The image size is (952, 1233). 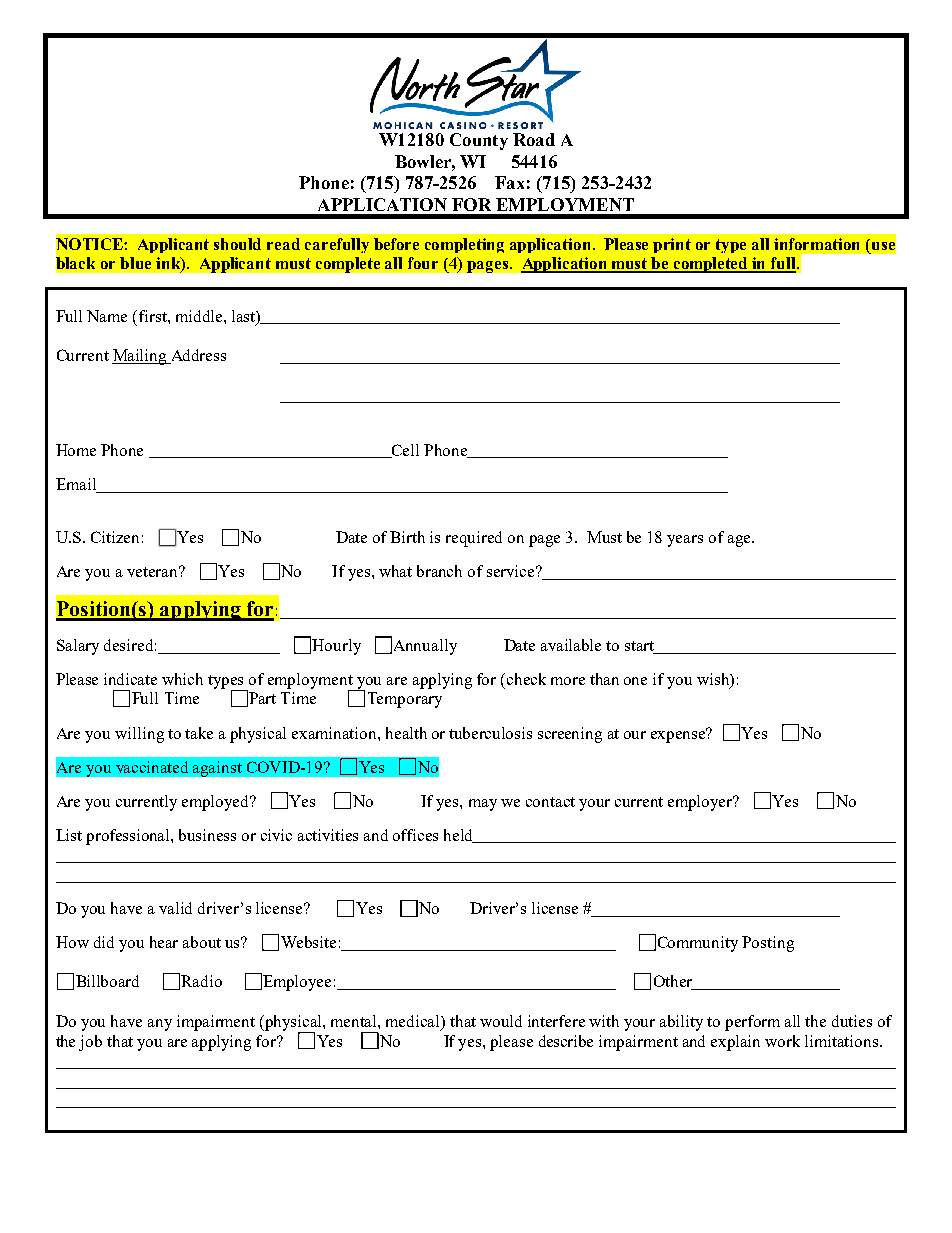 I want to click on branch, so click(x=439, y=571).
